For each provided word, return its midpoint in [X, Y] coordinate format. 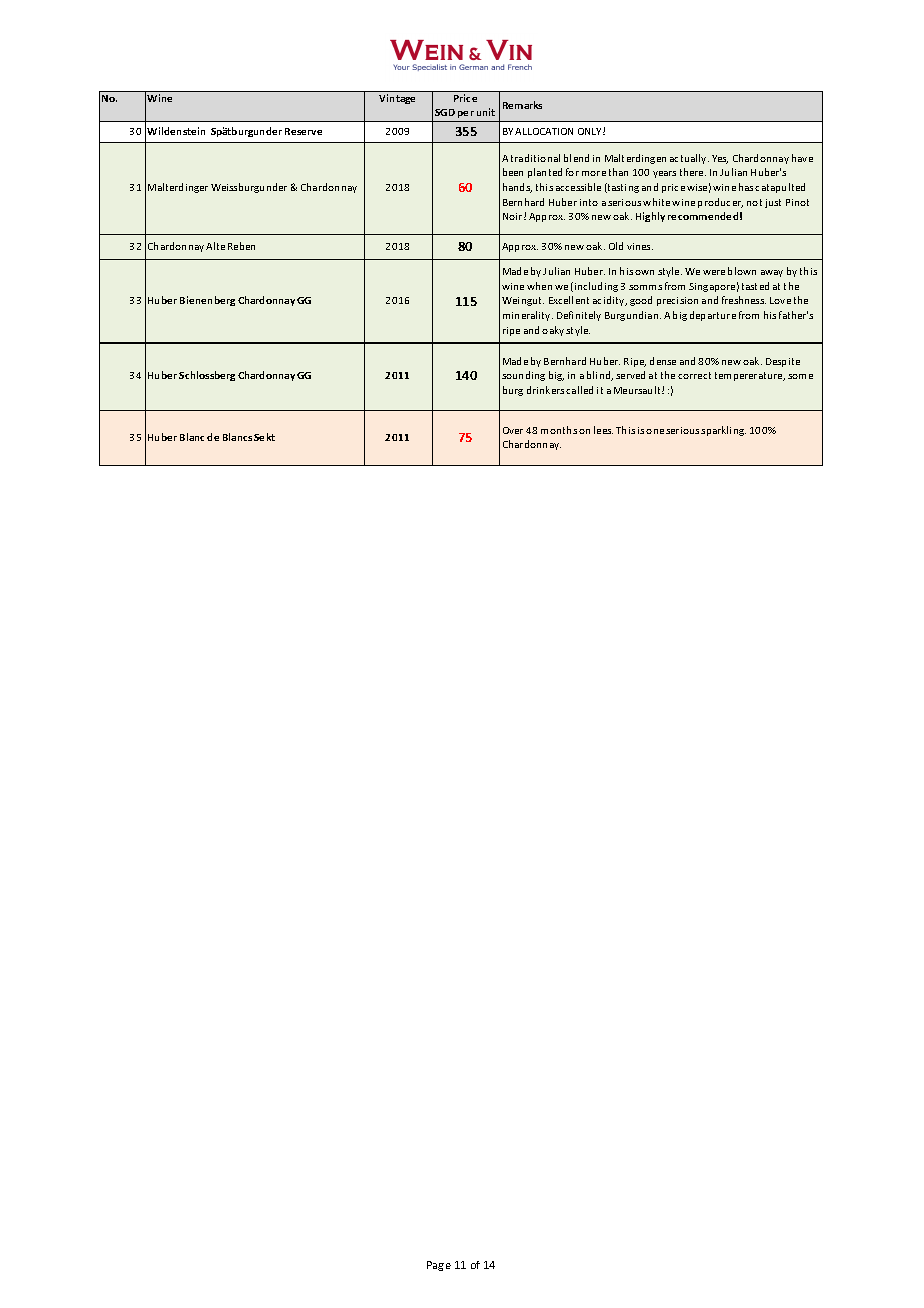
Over [513, 430]
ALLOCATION [544, 131]
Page [439, 1266]
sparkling [723, 431]
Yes [720, 159]
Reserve [303, 131]
